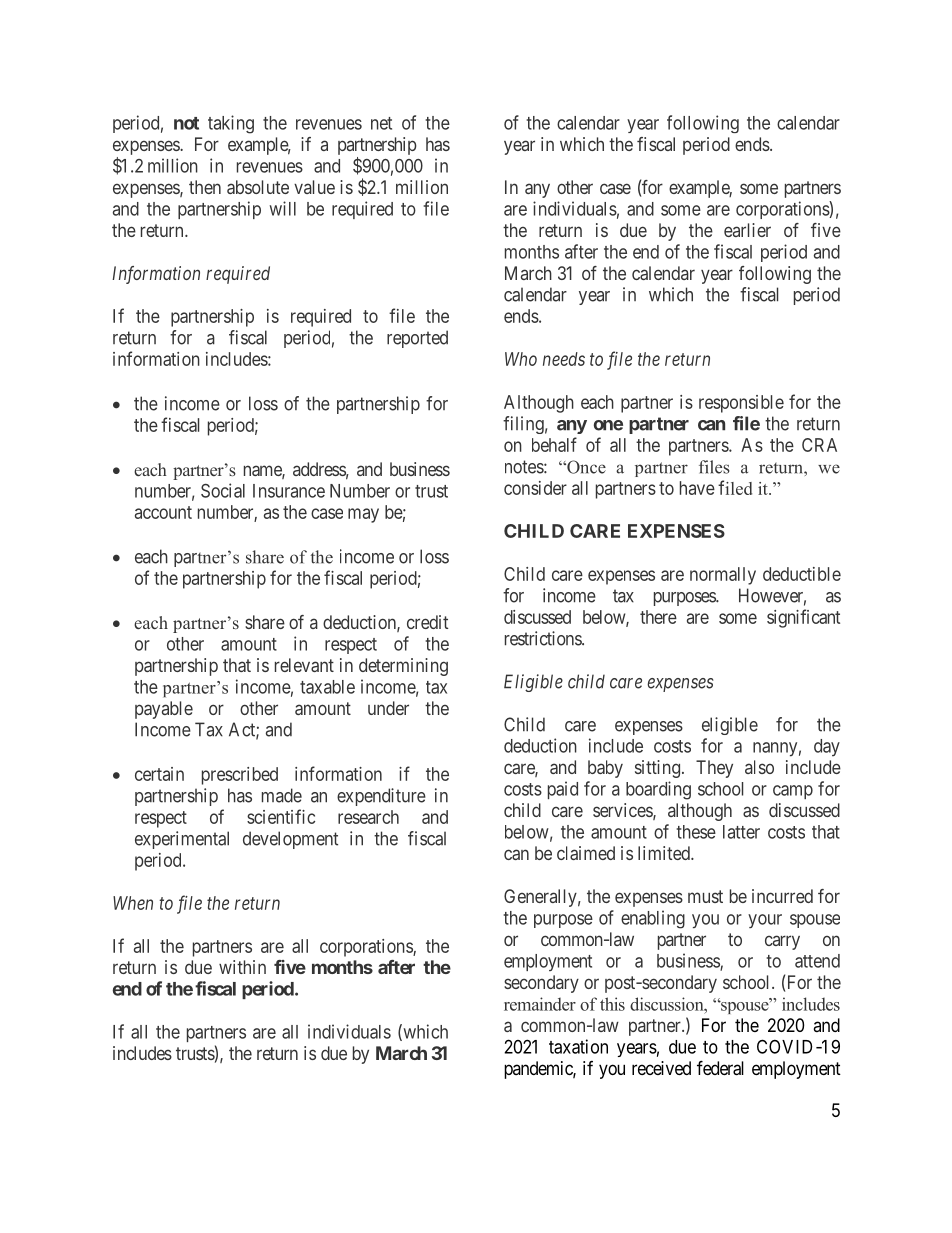 This document has width=952, height=1233. I want to click on within, so click(242, 967).
